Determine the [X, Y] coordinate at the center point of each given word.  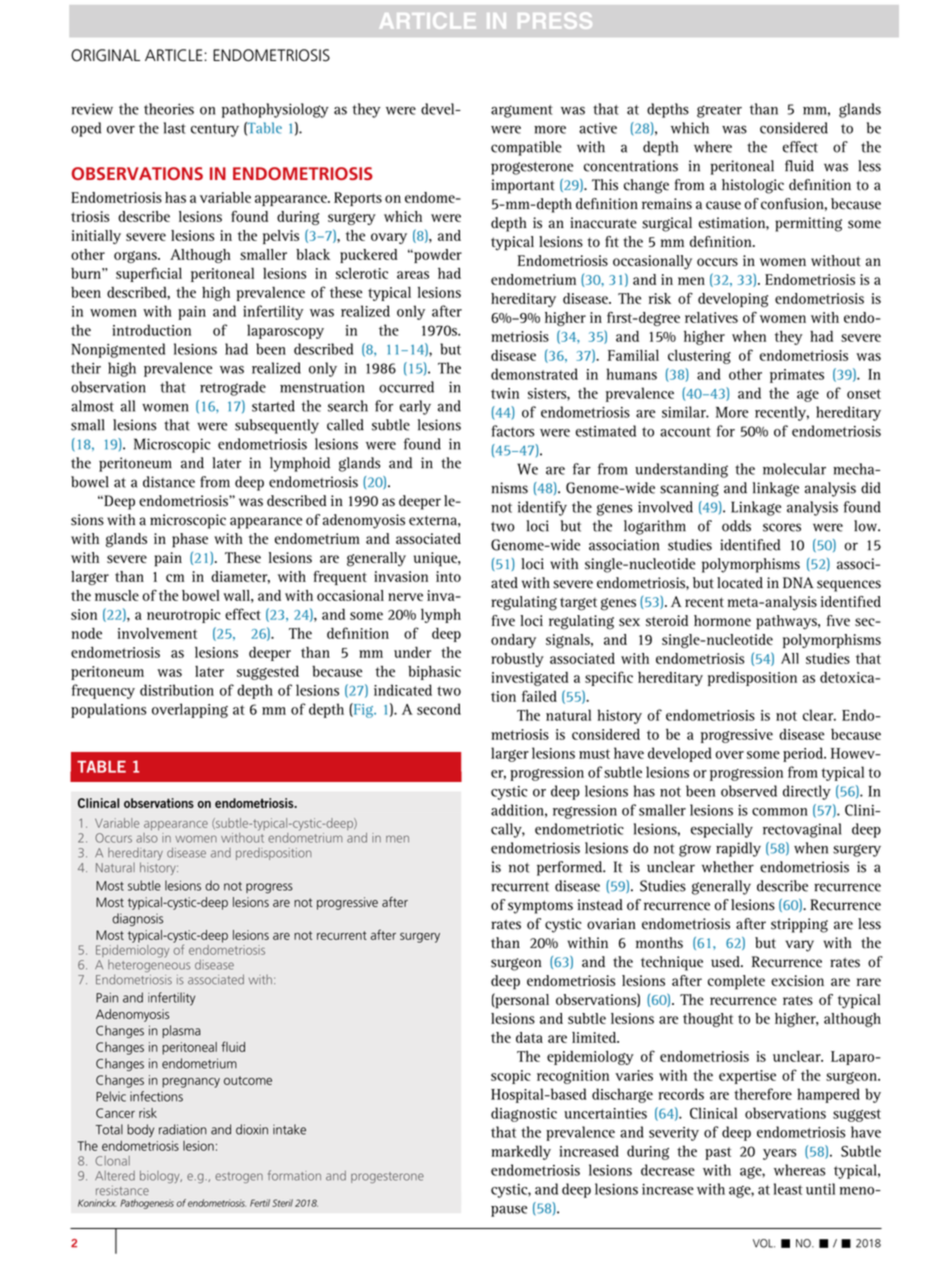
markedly [521, 1152]
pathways [787, 622]
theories [169, 109]
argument [522, 111]
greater [719, 111]
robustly [517, 660]
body [140, 1130]
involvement [157, 633]
